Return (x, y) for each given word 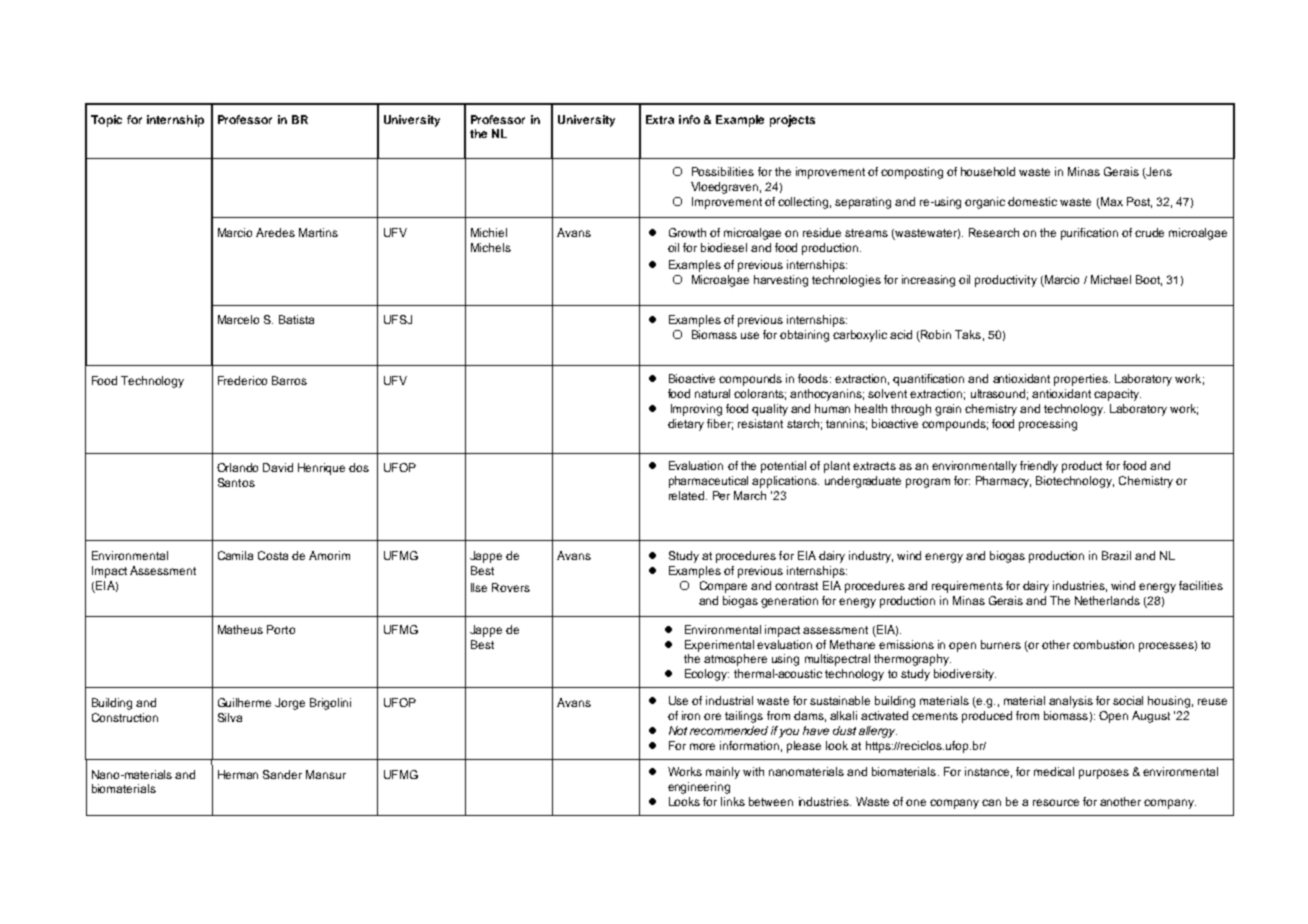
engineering (699, 788)
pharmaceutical (708, 482)
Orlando (237, 467)
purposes (1104, 774)
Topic (106, 121)
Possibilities (723, 171)
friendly (1039, 467)
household (988, 171)
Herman (238, 774)
